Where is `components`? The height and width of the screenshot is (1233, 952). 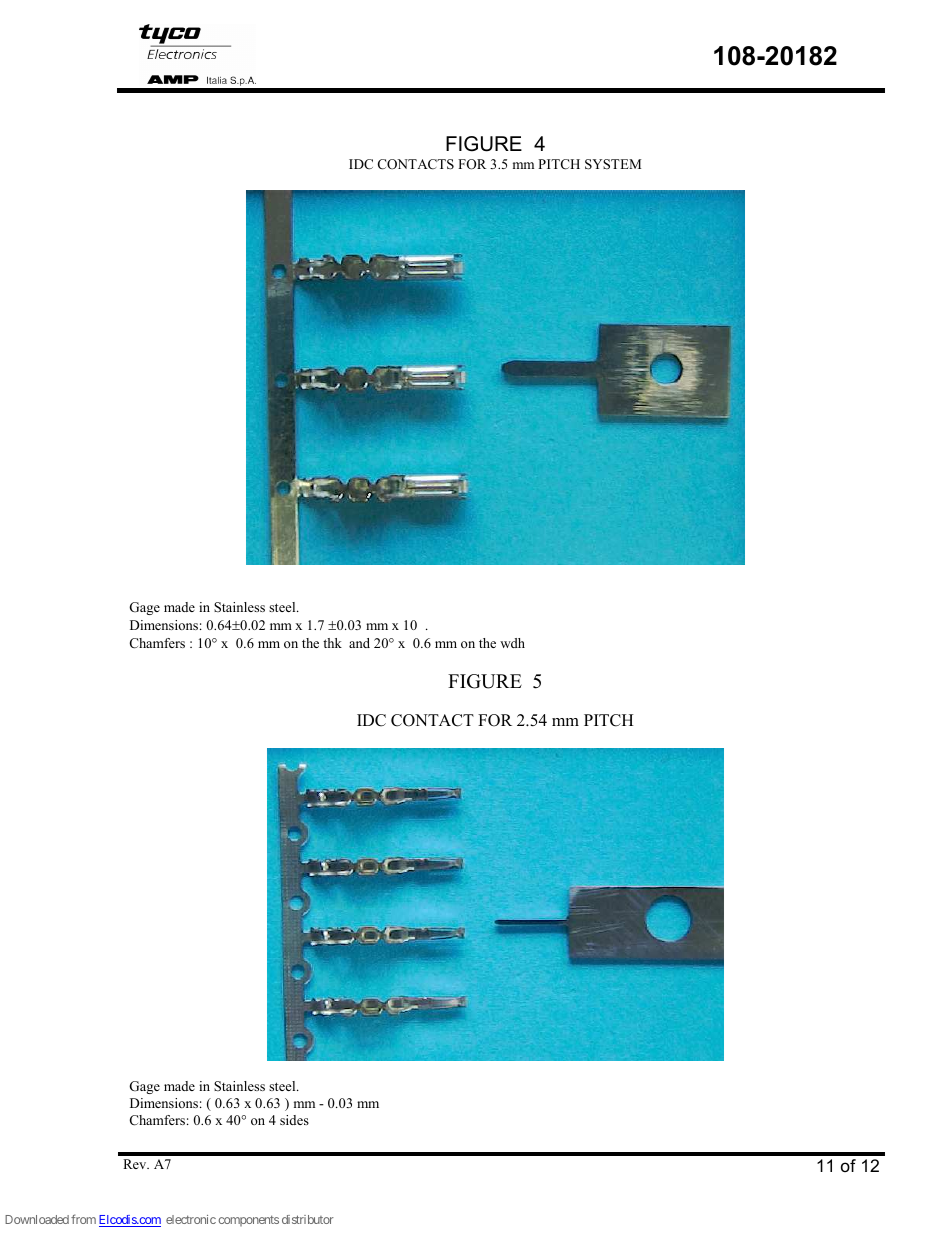 components is located at coordinates (248, 1220).
